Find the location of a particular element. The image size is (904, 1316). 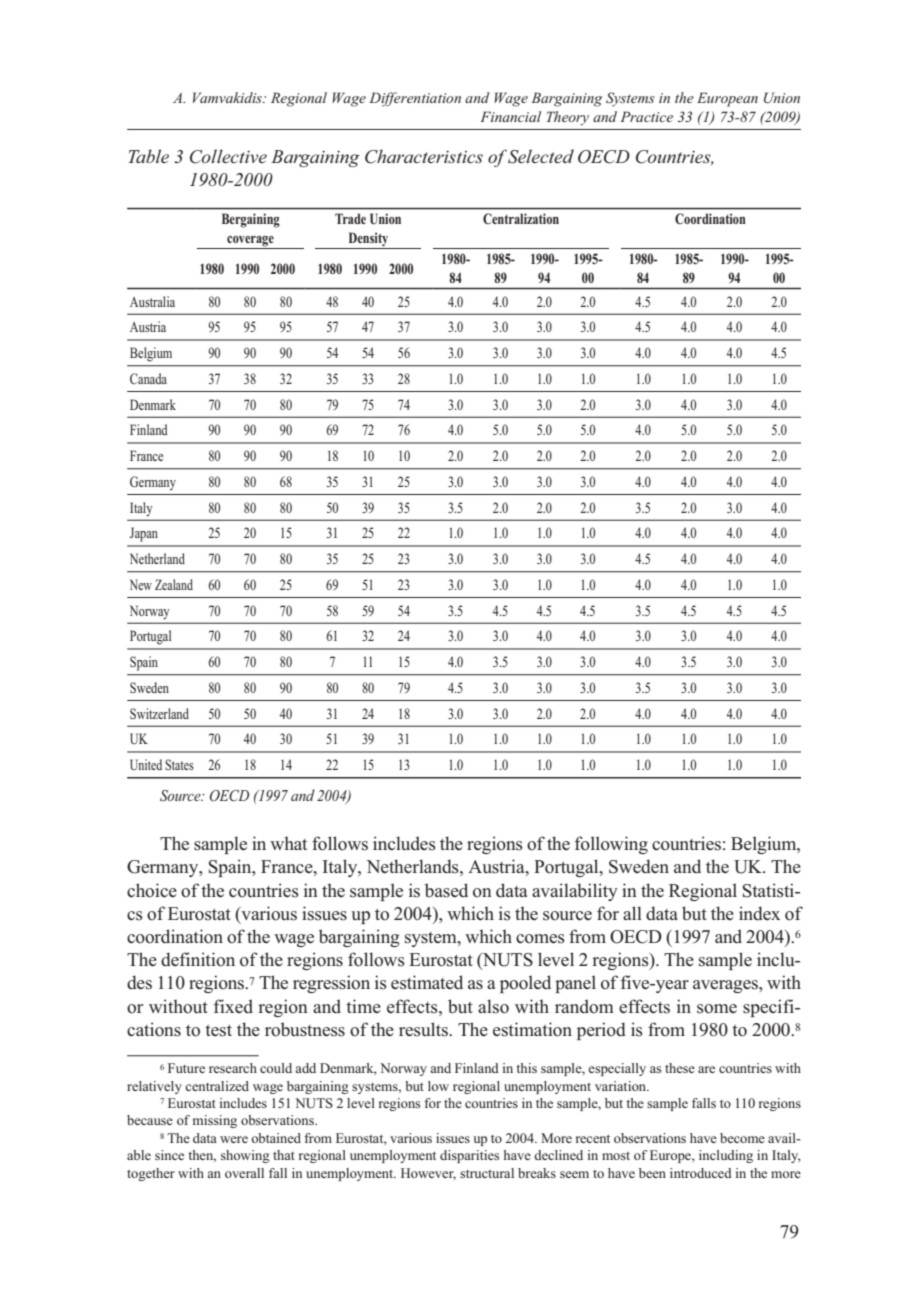

disparities is located at coordinates (469, 1156).
